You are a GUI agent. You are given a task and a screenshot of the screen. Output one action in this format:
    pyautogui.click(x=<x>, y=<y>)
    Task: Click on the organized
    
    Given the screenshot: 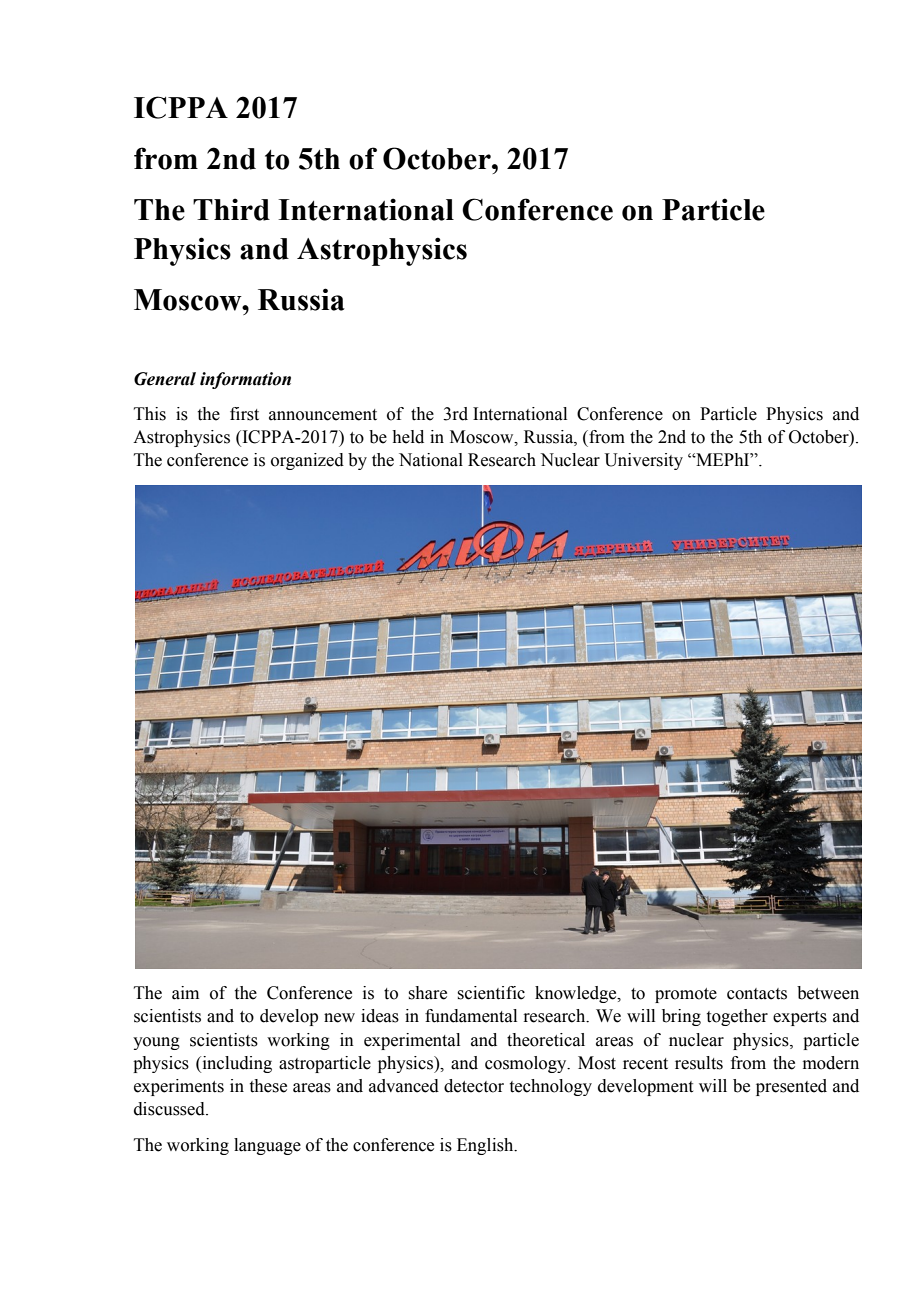 What is the action you would take?
    pyautogui.click(x=307, y=461)
